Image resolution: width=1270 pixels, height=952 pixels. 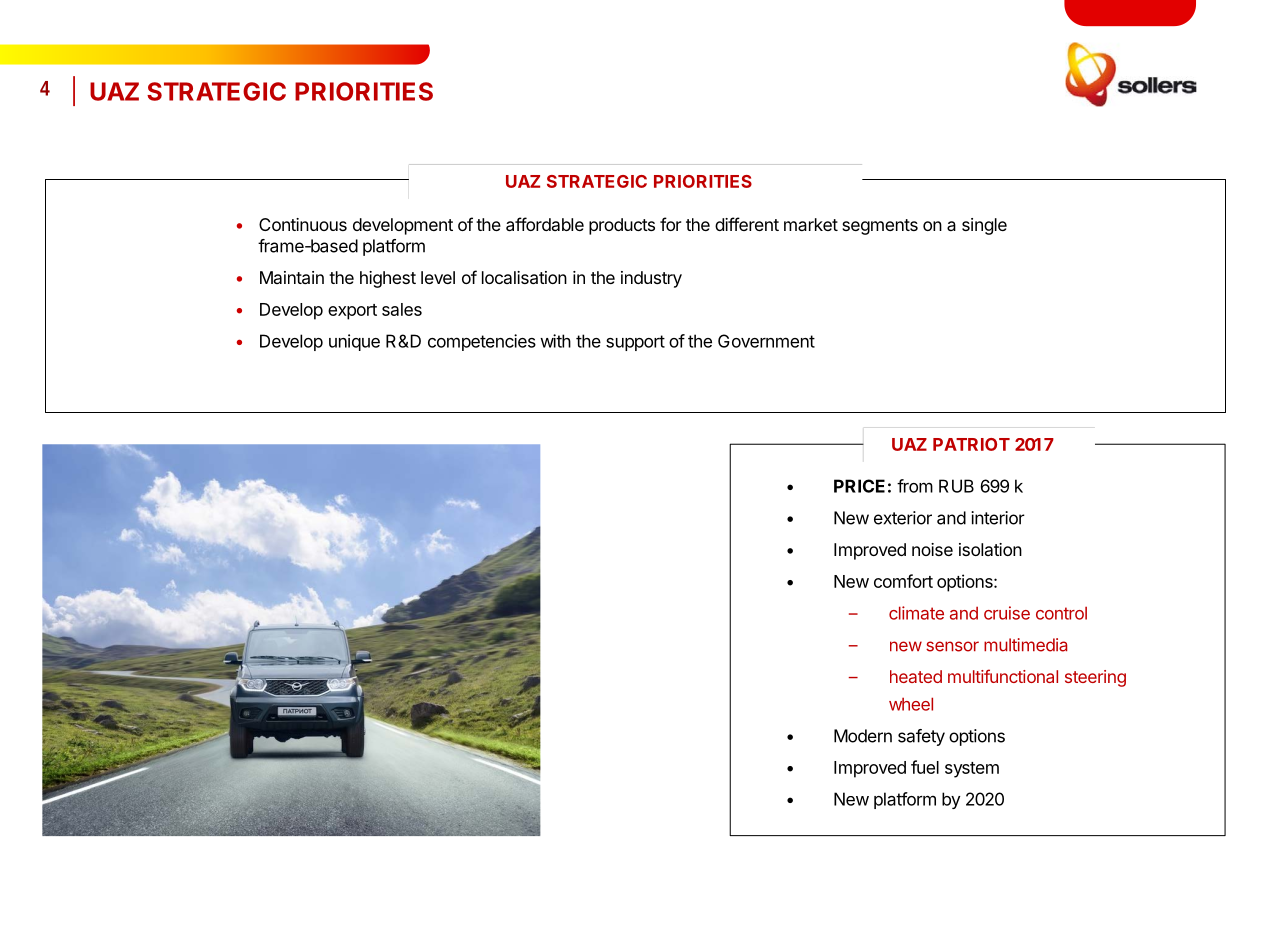 What do you see at coordinates (303, 224) in the document?
I see `Continuous` at bounding box center [303, 224].
